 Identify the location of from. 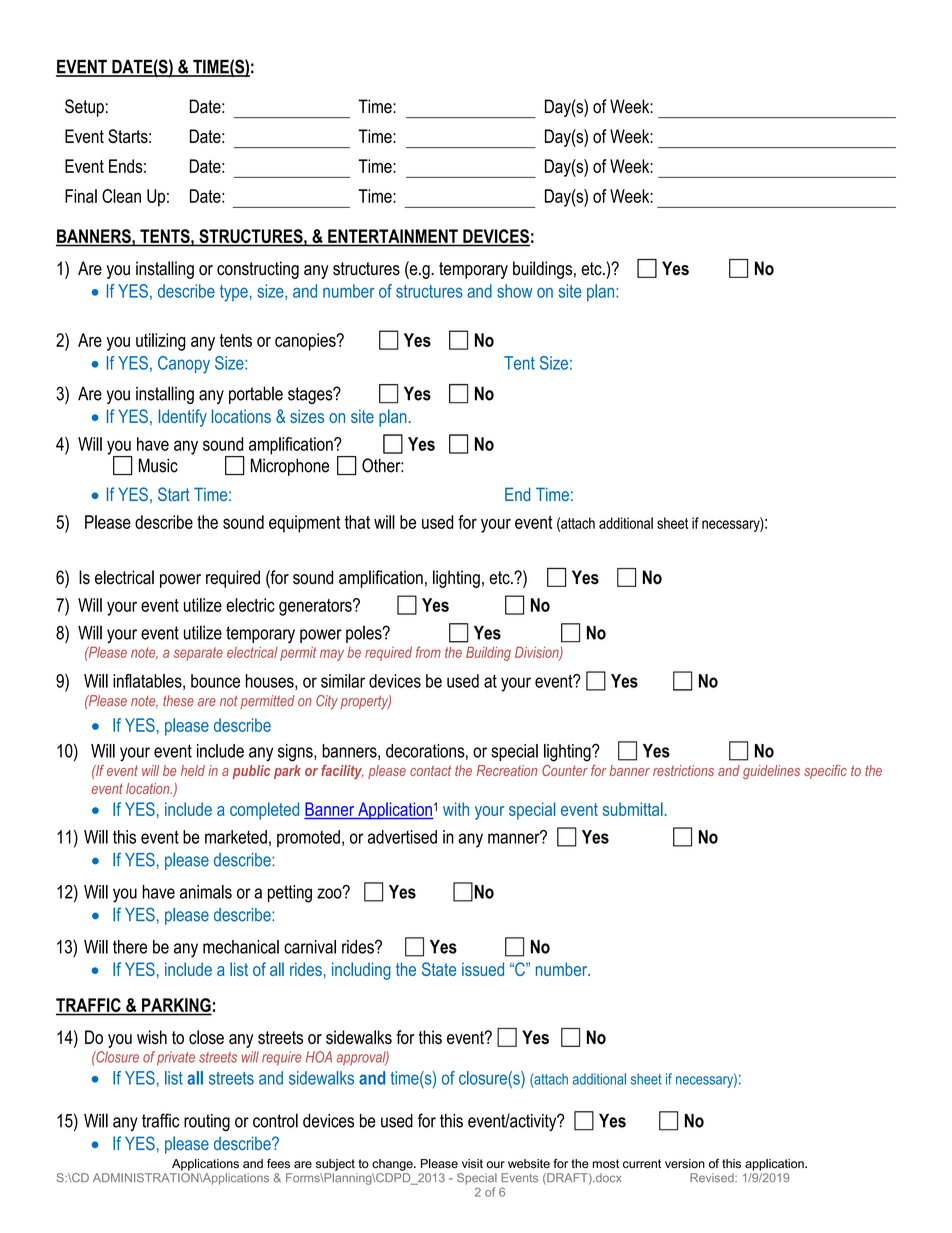
(428, 652).
